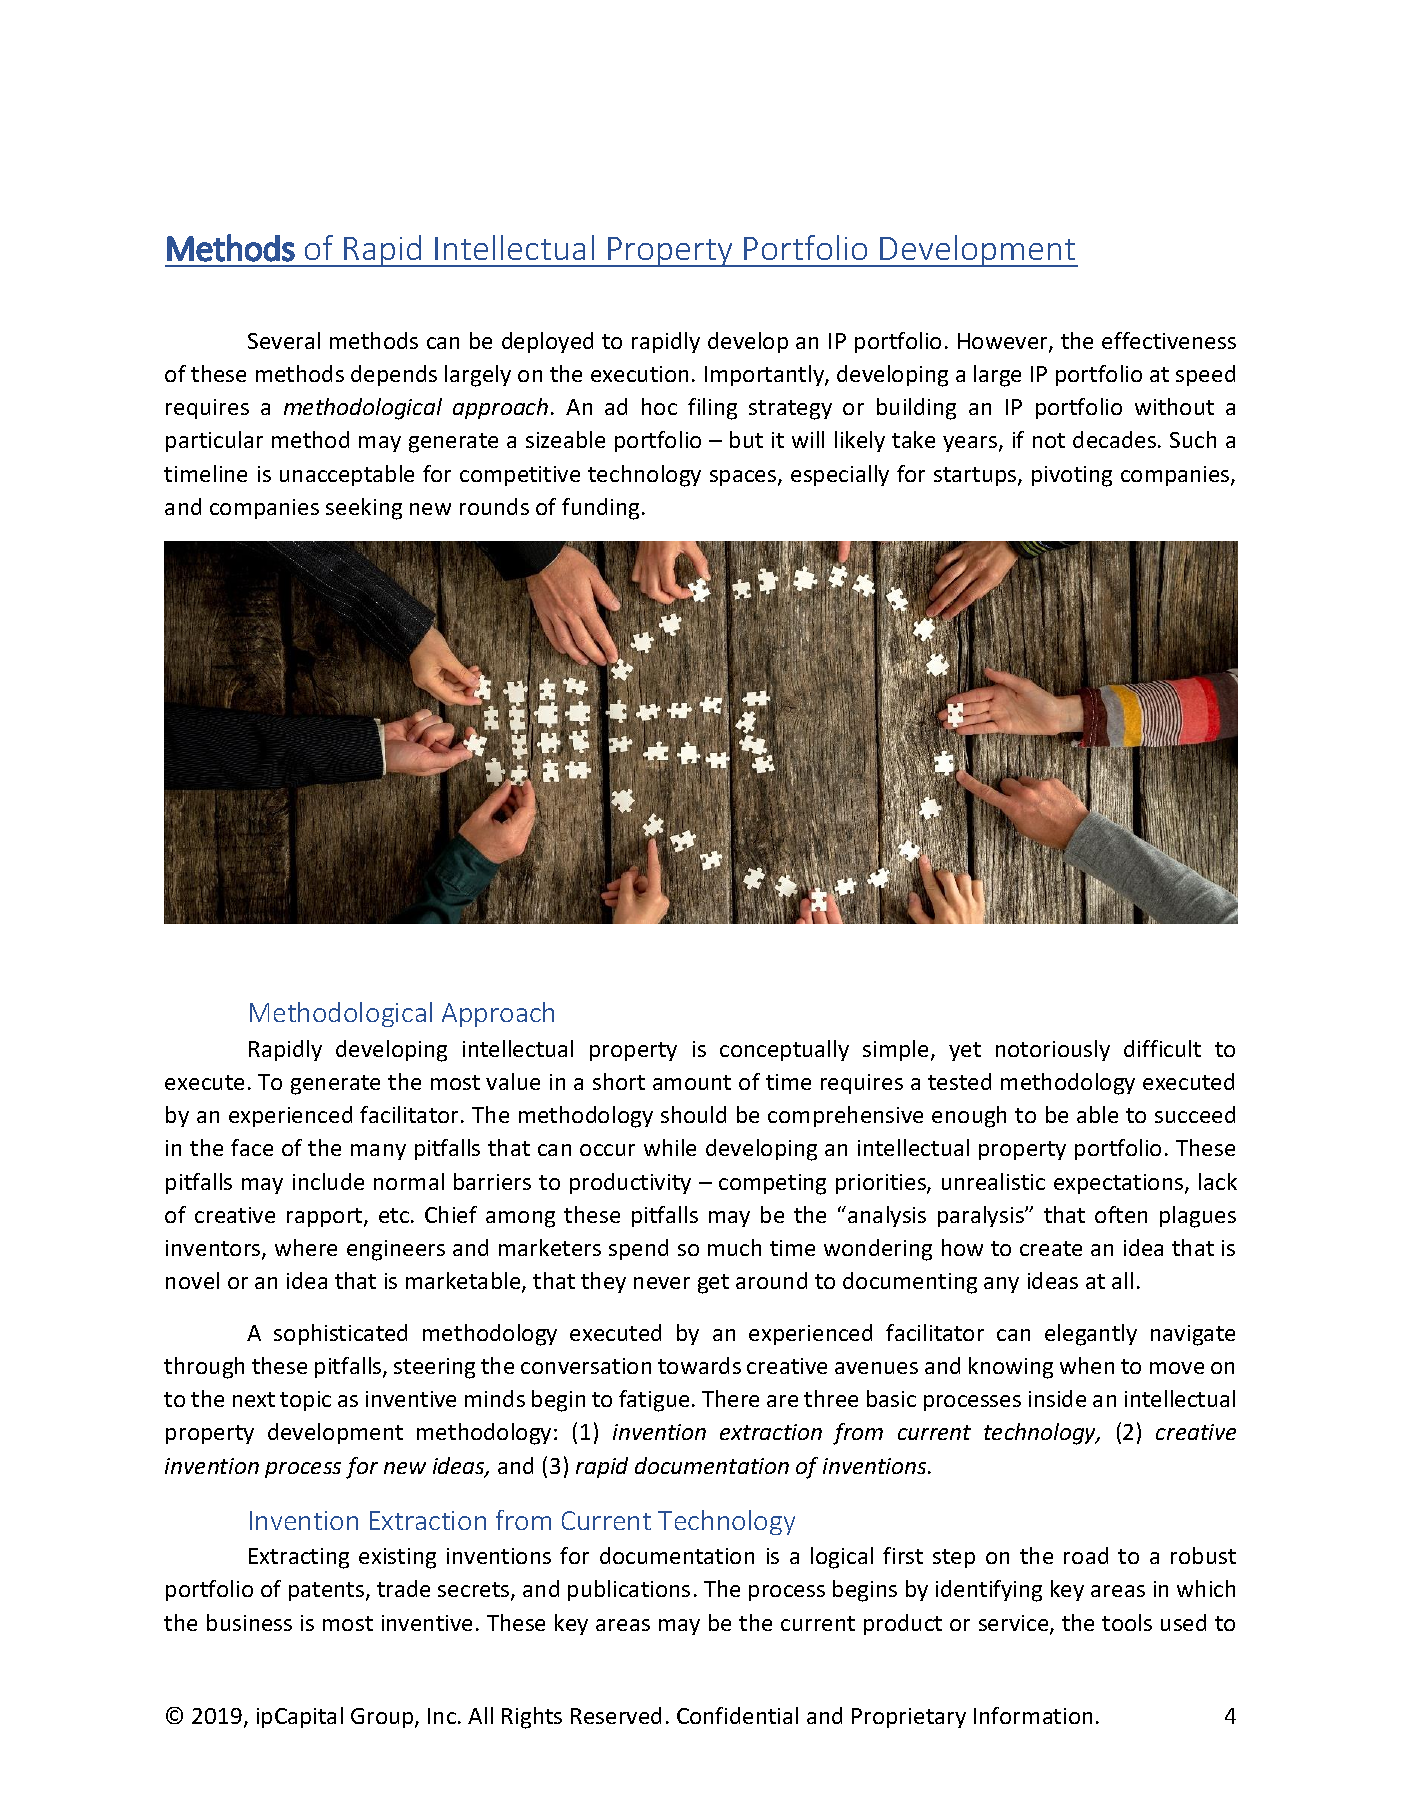  What do you see at coordinates (712, 409) in the screenshot?
I see `filing` at bounding box center [712, 409].
